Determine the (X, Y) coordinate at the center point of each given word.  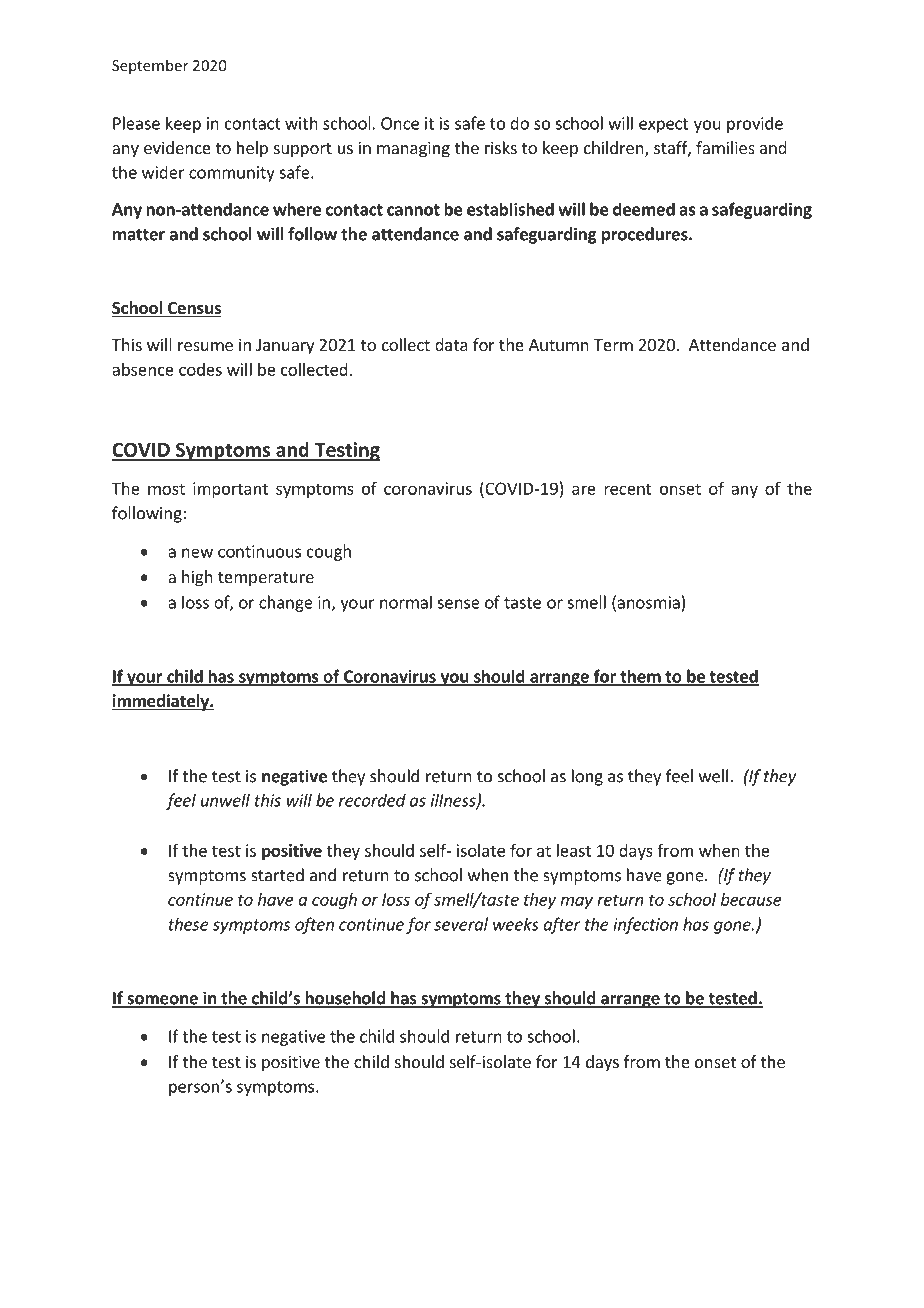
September (150, 66)
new (197, 553)
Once (400, 123)
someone (162, 1001)
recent (628, 489)
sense (458, 604)
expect (663, 125)
